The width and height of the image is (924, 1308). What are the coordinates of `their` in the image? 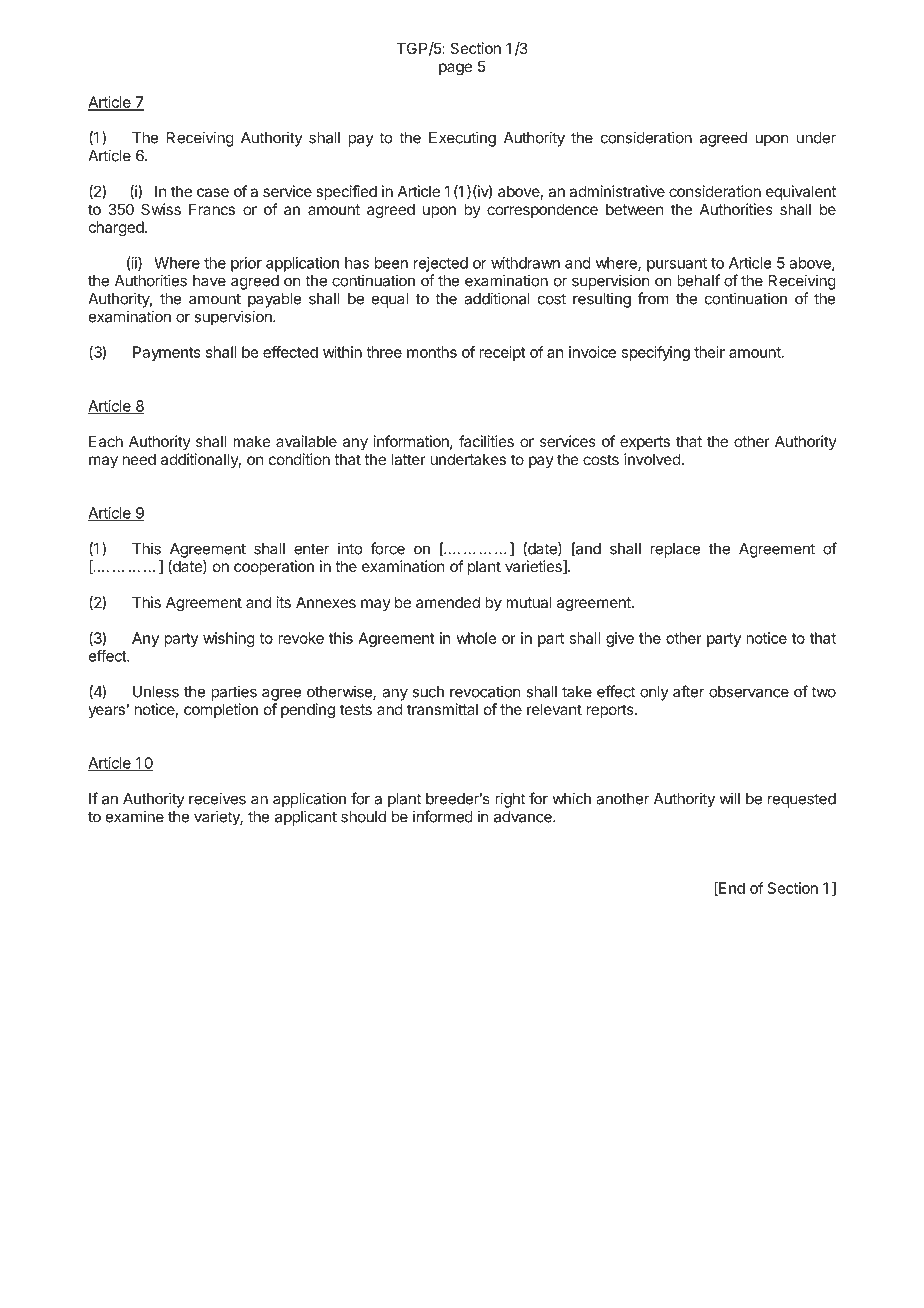 It's located at (709, 352).
